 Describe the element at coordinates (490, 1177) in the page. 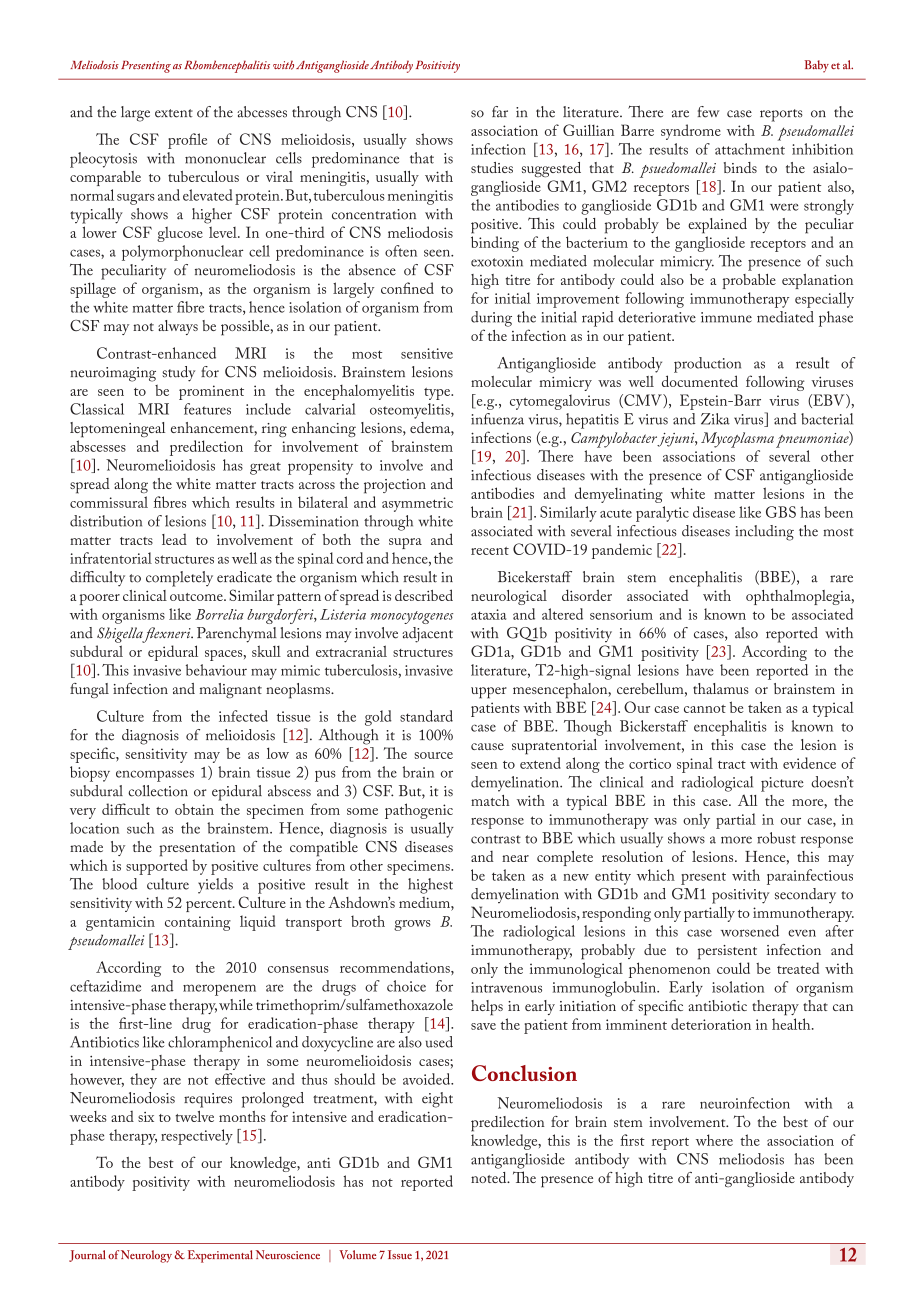

I see `noted` at that location.
